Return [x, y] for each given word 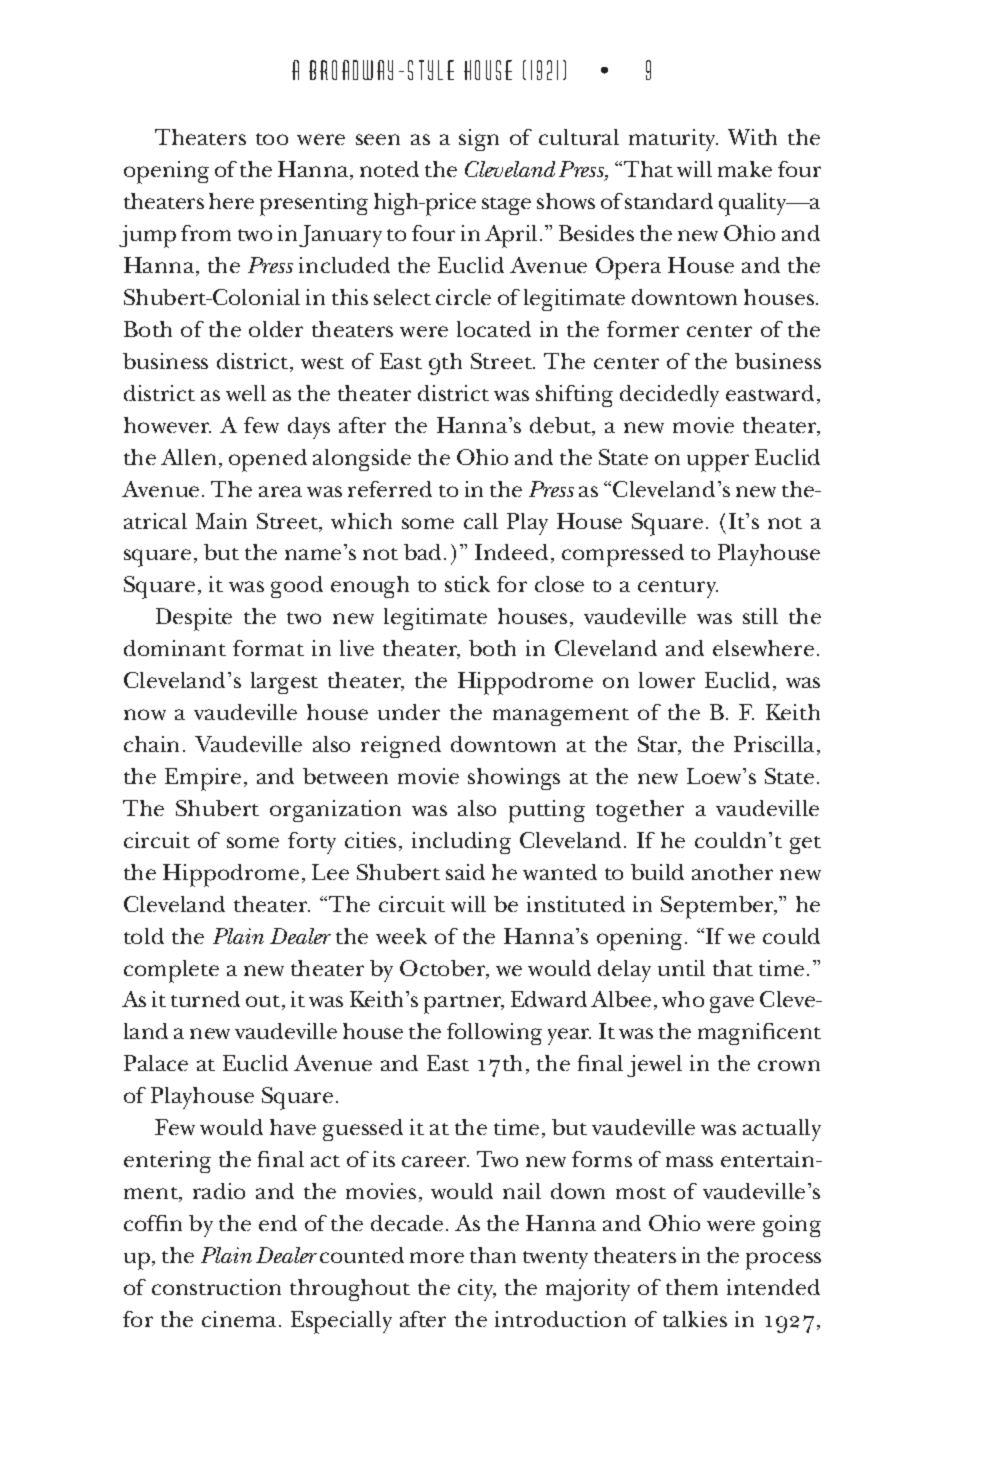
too [272, 139]
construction [216, 1287]
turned [205, 999]
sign [479, 140]
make [745, 169]
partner [464, 1004]
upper [718, 463]
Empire [203, 779]
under [409, 712]
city [477, 1290]
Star [659, 745]
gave [732, 1004]
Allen [188, 457]
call [481, 521]
